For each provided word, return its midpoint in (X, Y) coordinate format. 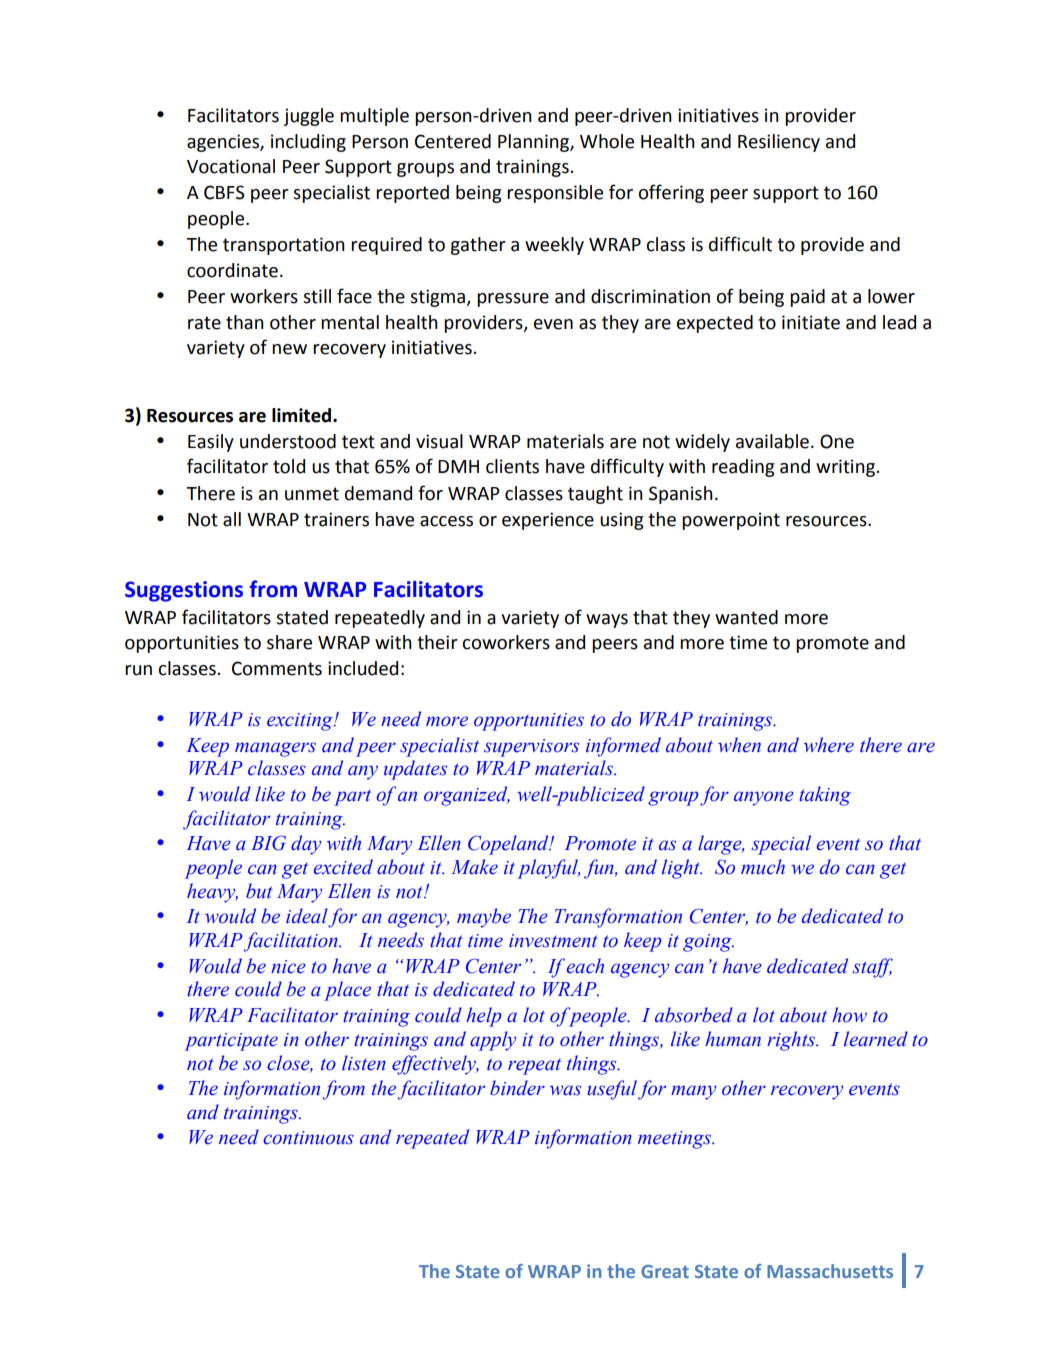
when (739, 745)
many (693, 1092)
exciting (301, 722)
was (565, 1090)
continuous (308, 1138)
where (829, 745)
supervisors (531, 748)
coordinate (232, 270)
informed (623, 747)
